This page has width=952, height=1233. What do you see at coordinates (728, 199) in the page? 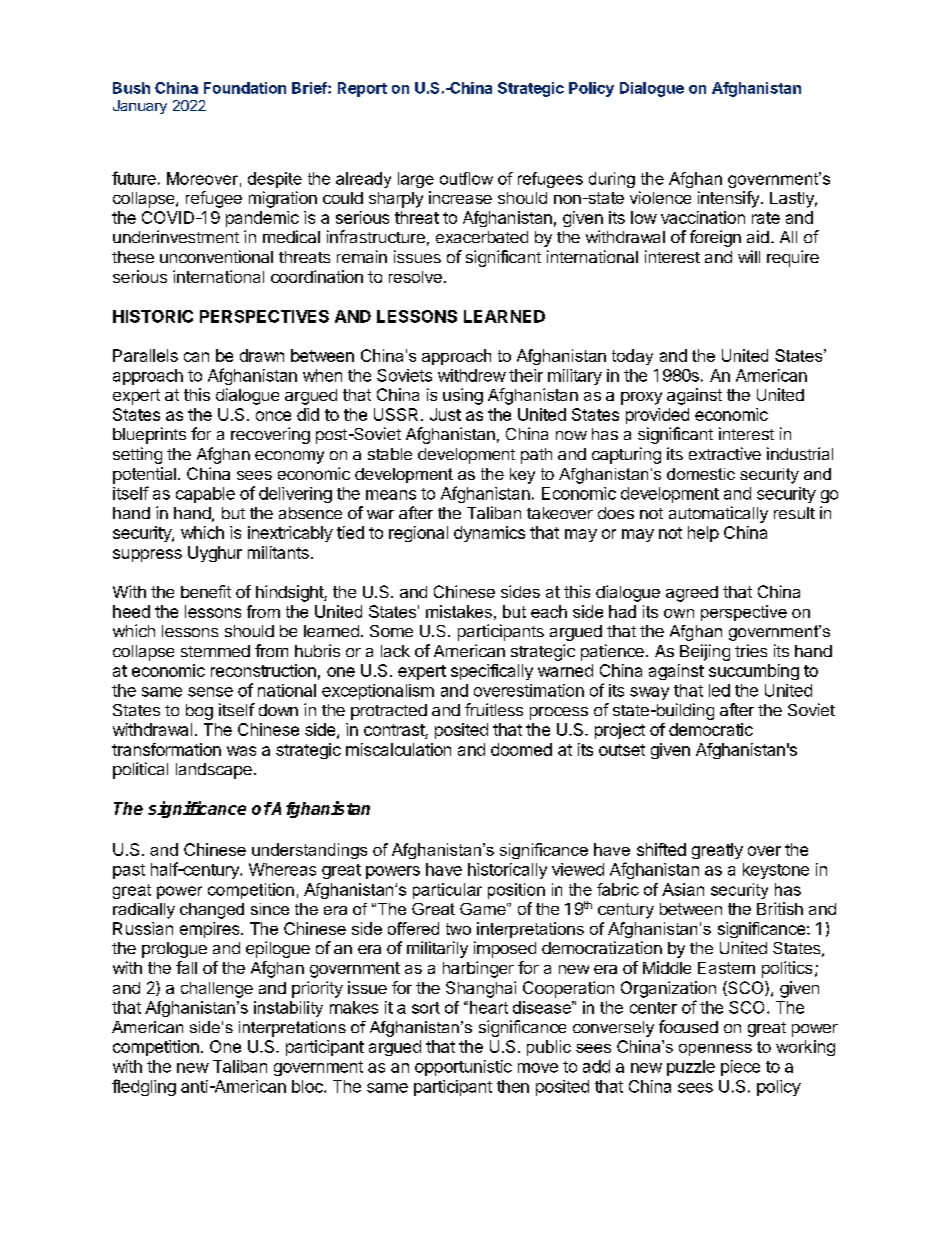
I see `intensify` at bounding box center [728, 199].
